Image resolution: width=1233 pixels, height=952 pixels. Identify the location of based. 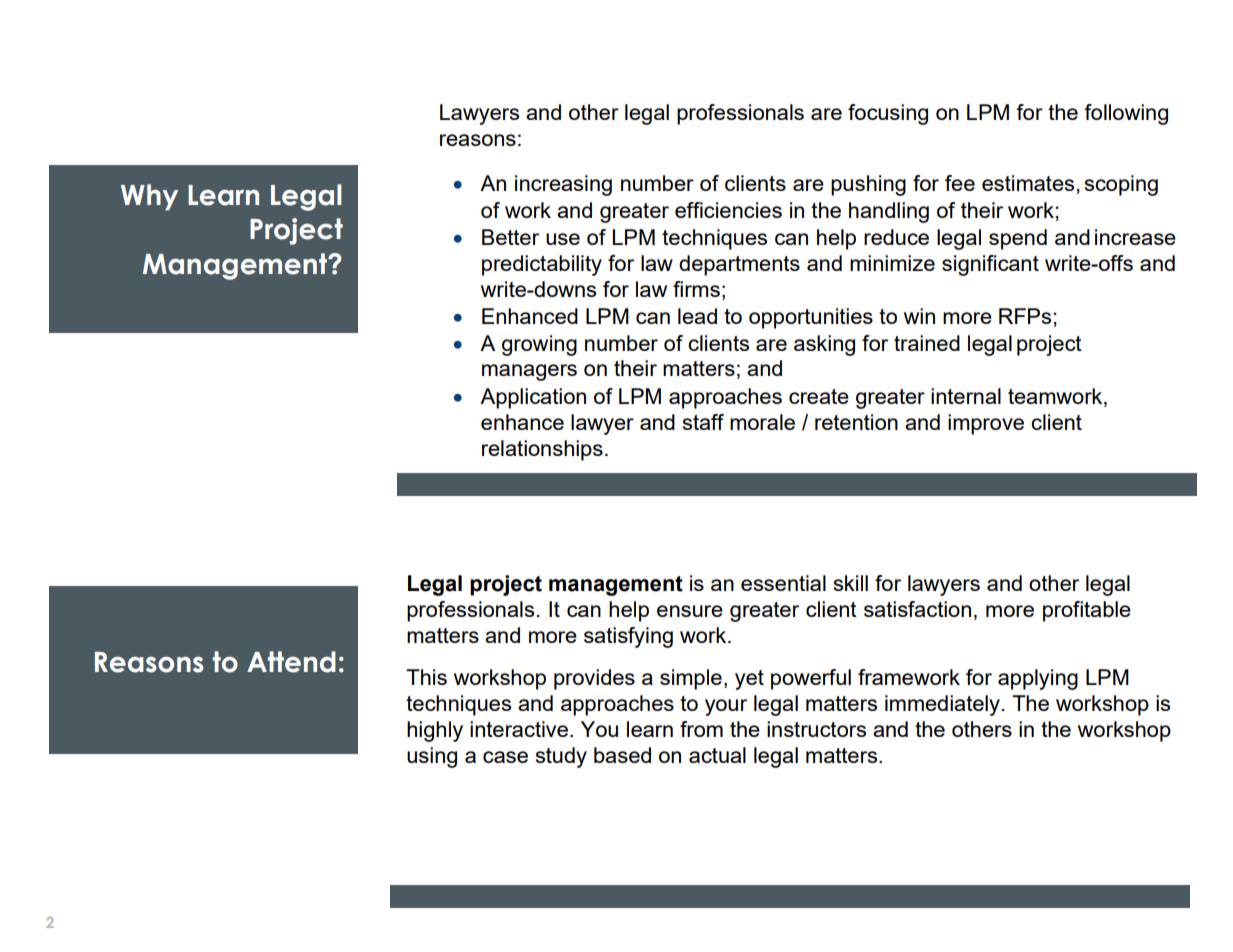
(622, 755).
